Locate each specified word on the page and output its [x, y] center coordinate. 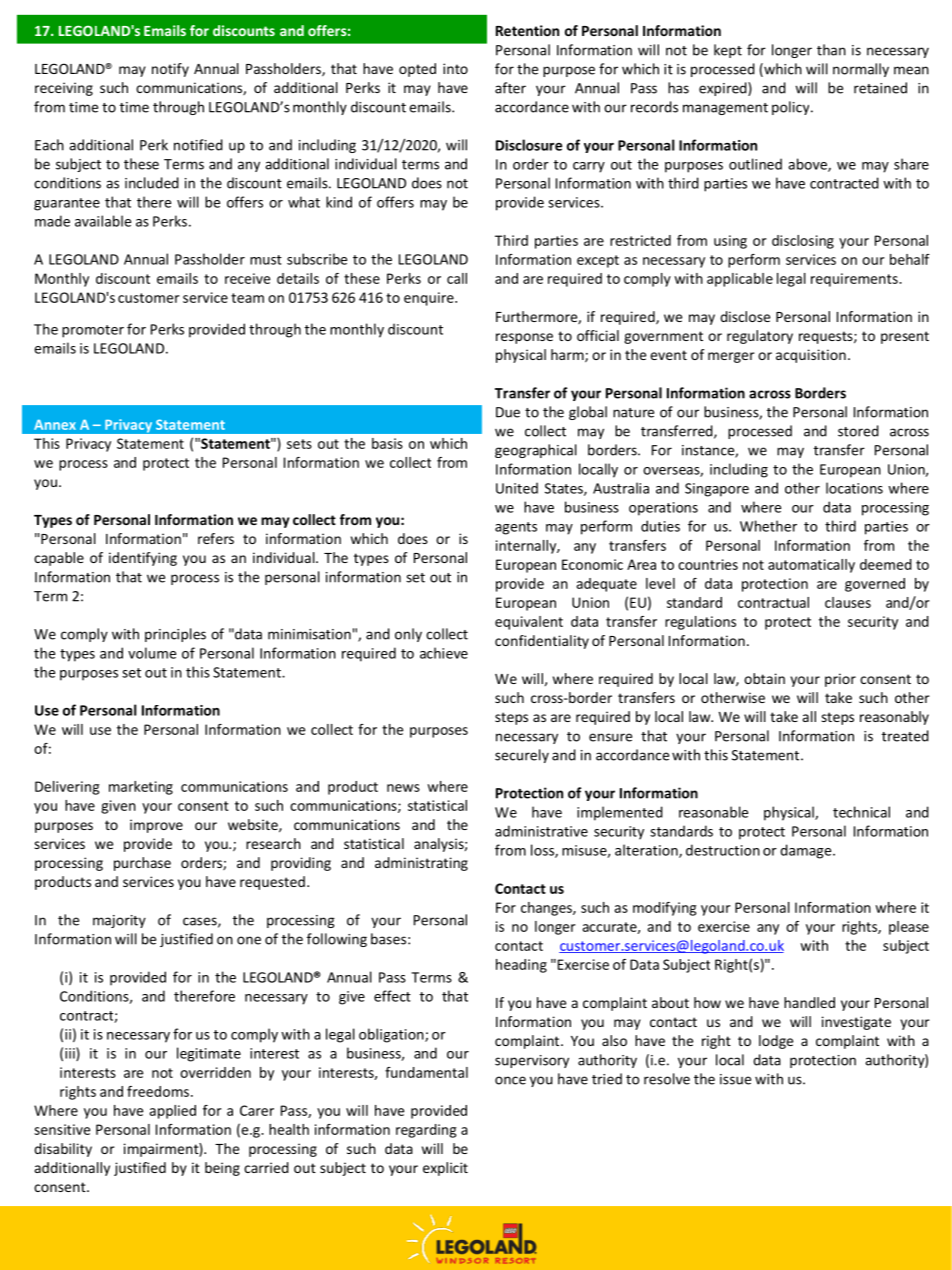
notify [170, 70]
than [831, 50]
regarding [426, 1131]
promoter [93, 331]
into [455, 68]
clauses [848, 602]
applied [172, 1112]
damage [807, 851]
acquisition [811, 356]
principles [175, 635]
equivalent [529, 623]
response [524, 338]
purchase [142, 864]
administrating [421, 864]
